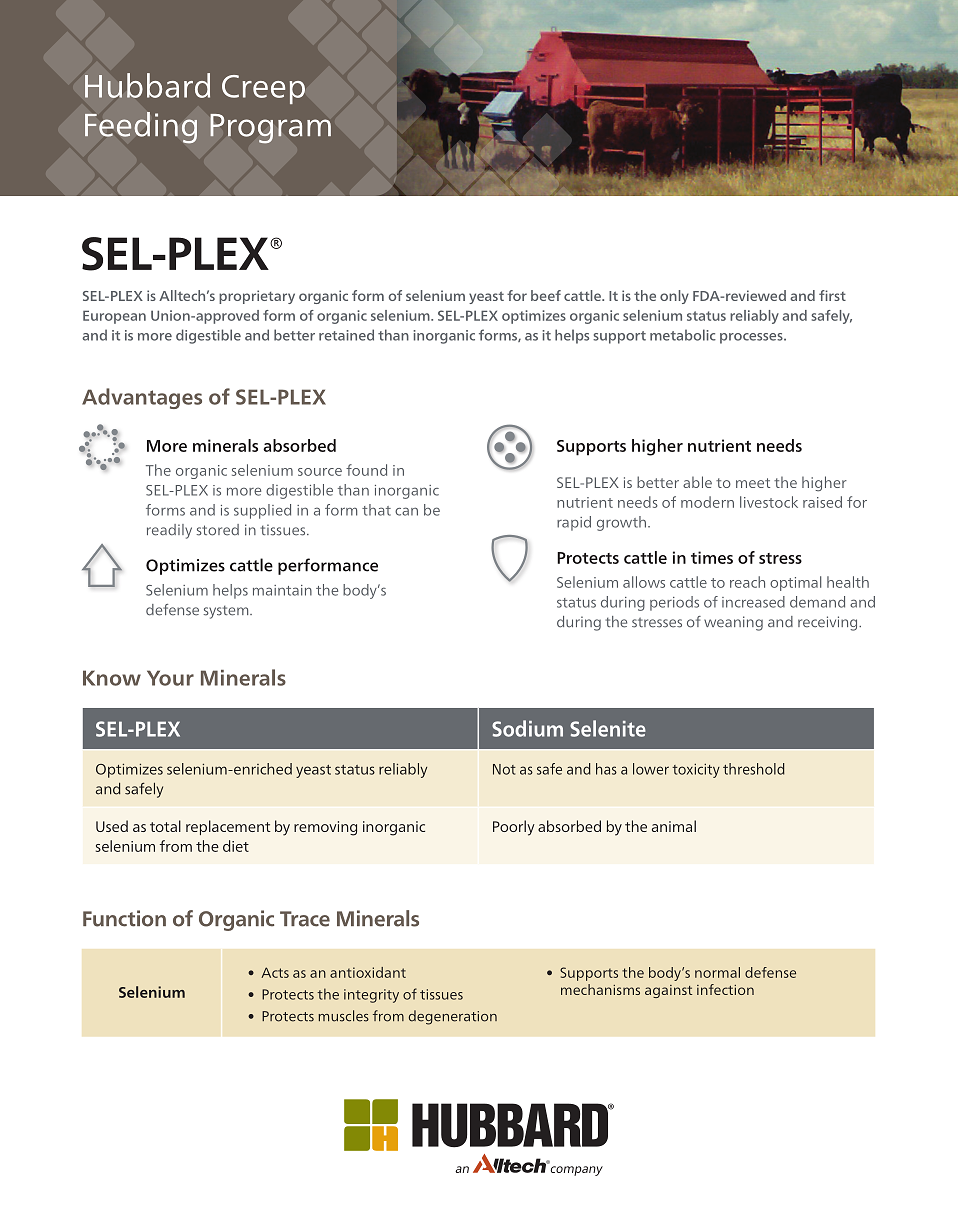 The width and height of the document is (958, 1232). I want to click on times, so click(712, 557).
